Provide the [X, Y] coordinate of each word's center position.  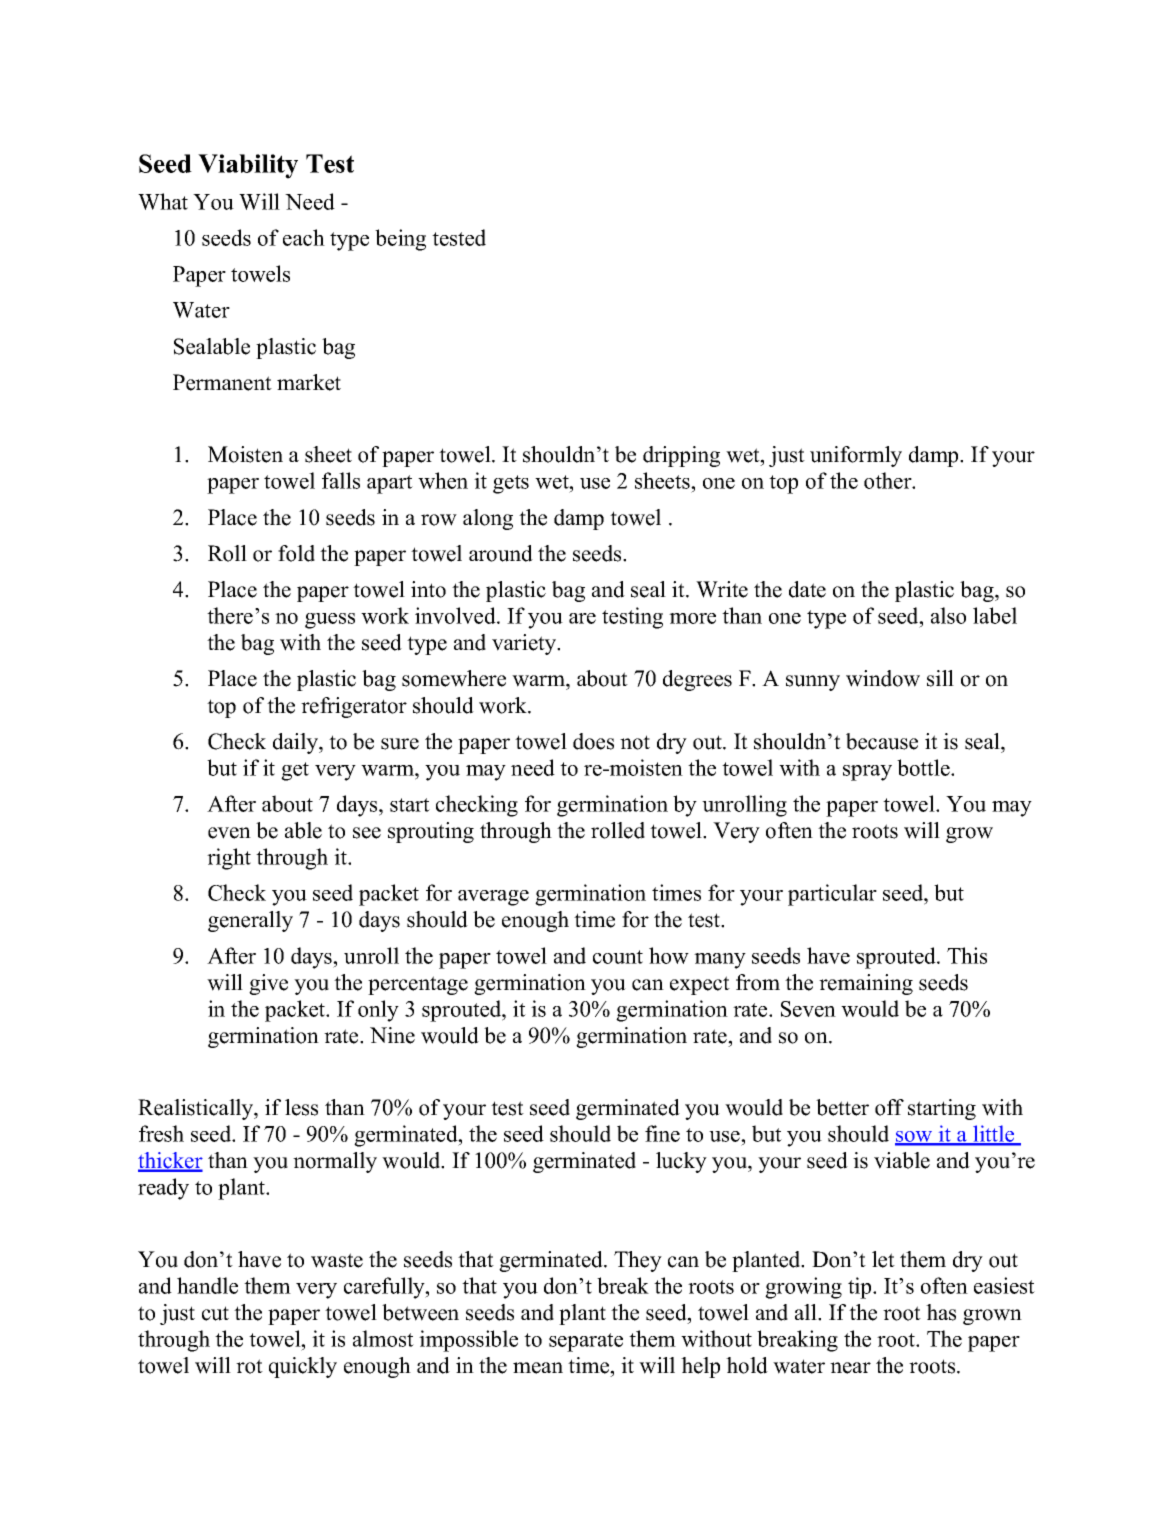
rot [249, 1366]
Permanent [222, 382]
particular [832, 895]
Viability [248, 166]
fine [662, 1133]
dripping [681, 456]
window [883, 678]
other [889, 480]
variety [525, 644]
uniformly [856, 456]
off [889, 1107]
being [400, 240]
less [301, 1107]
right [229, 859]
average [493, 898]
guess [330, 621]
